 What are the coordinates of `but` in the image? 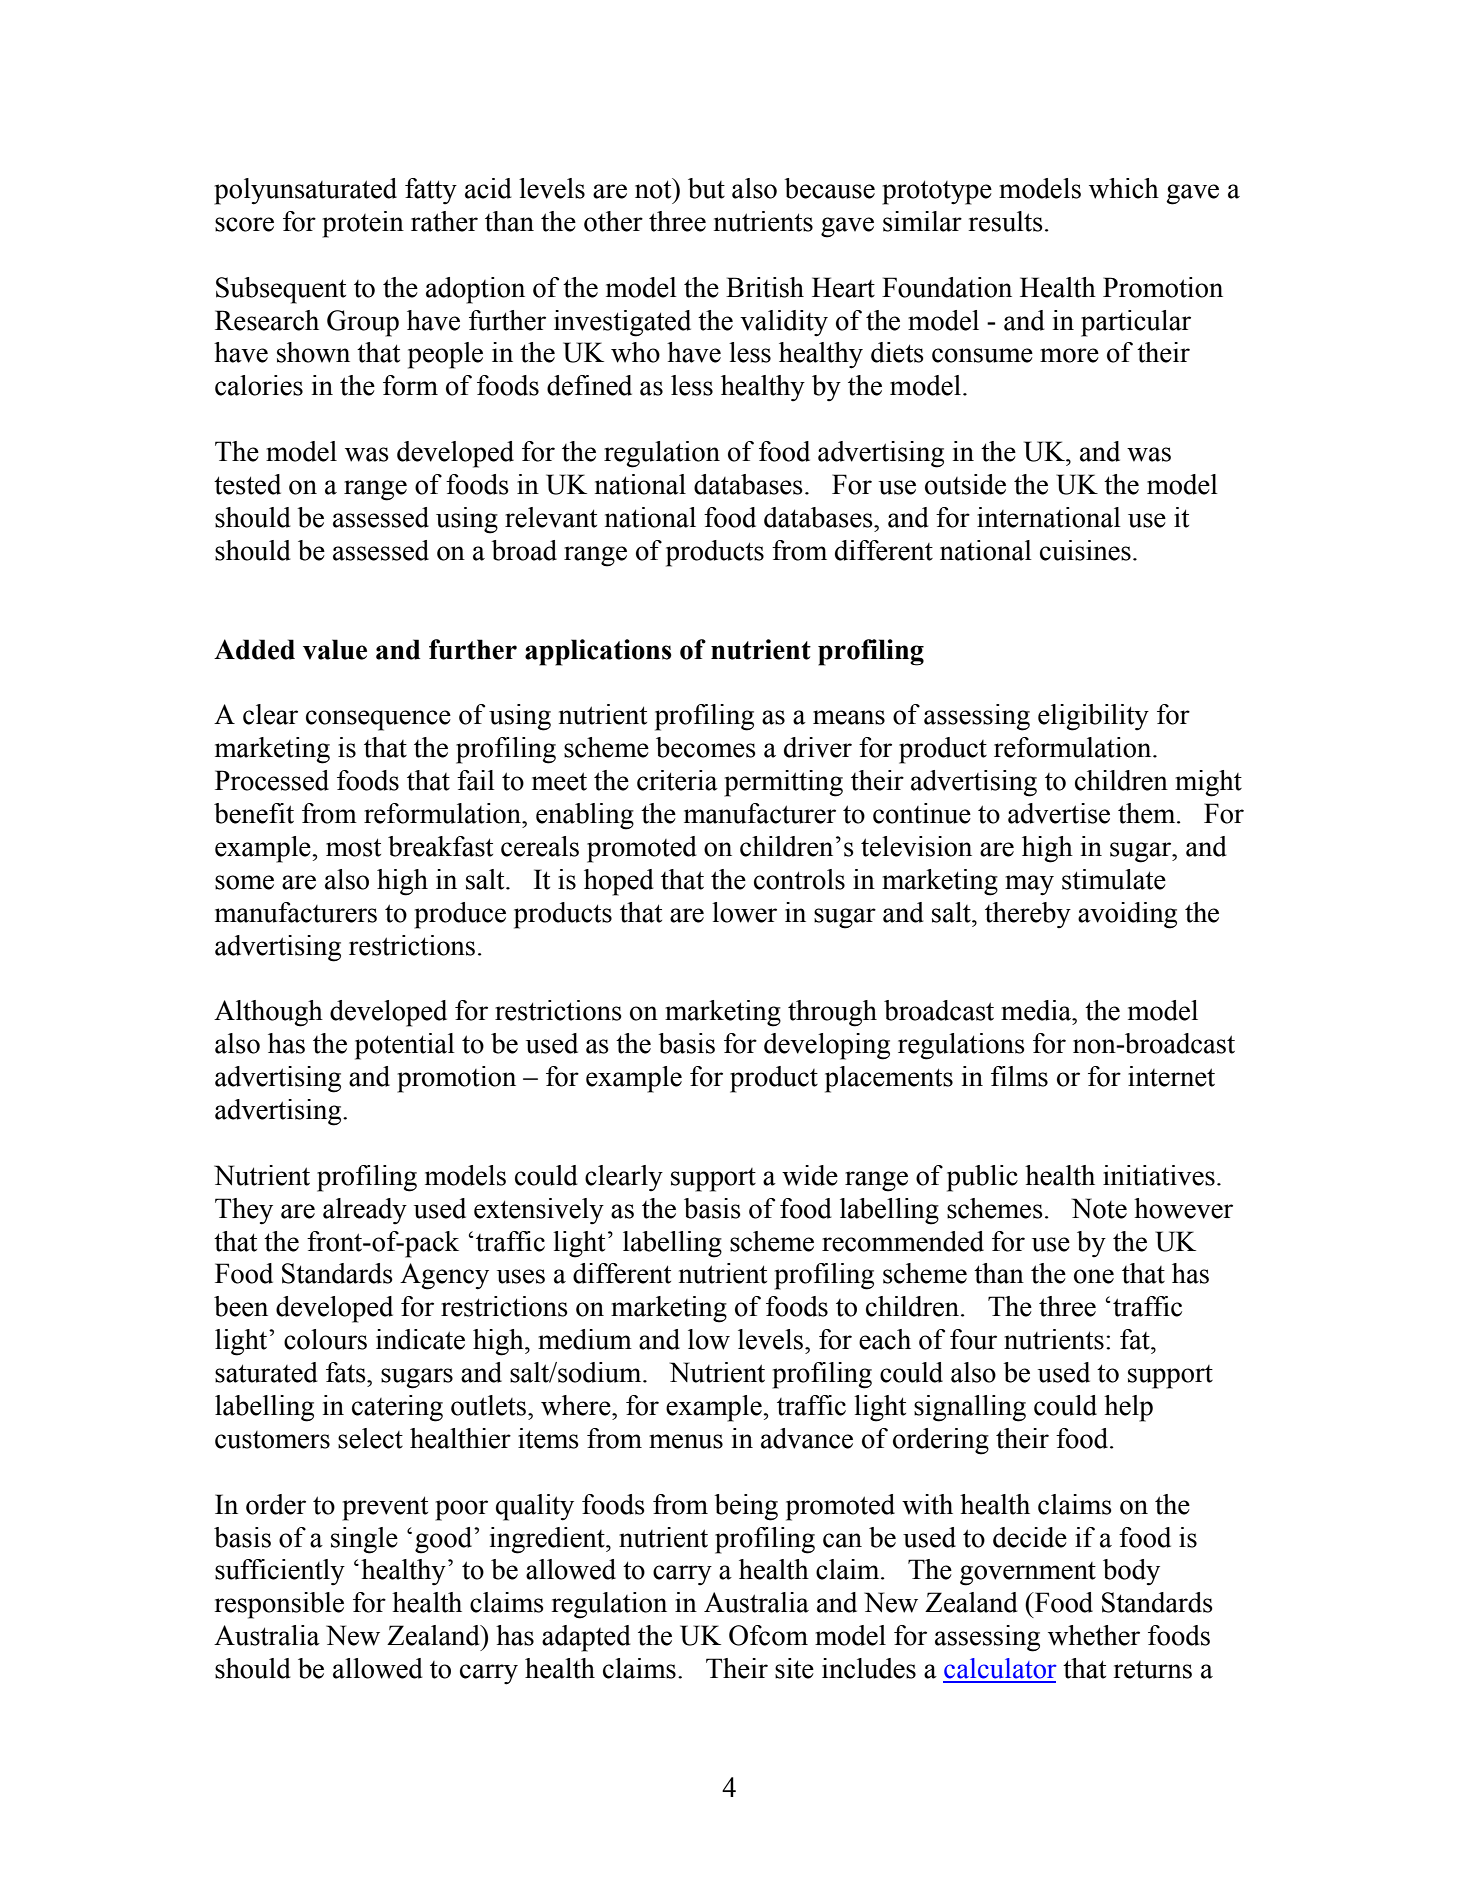 It's located at (706, 188).
